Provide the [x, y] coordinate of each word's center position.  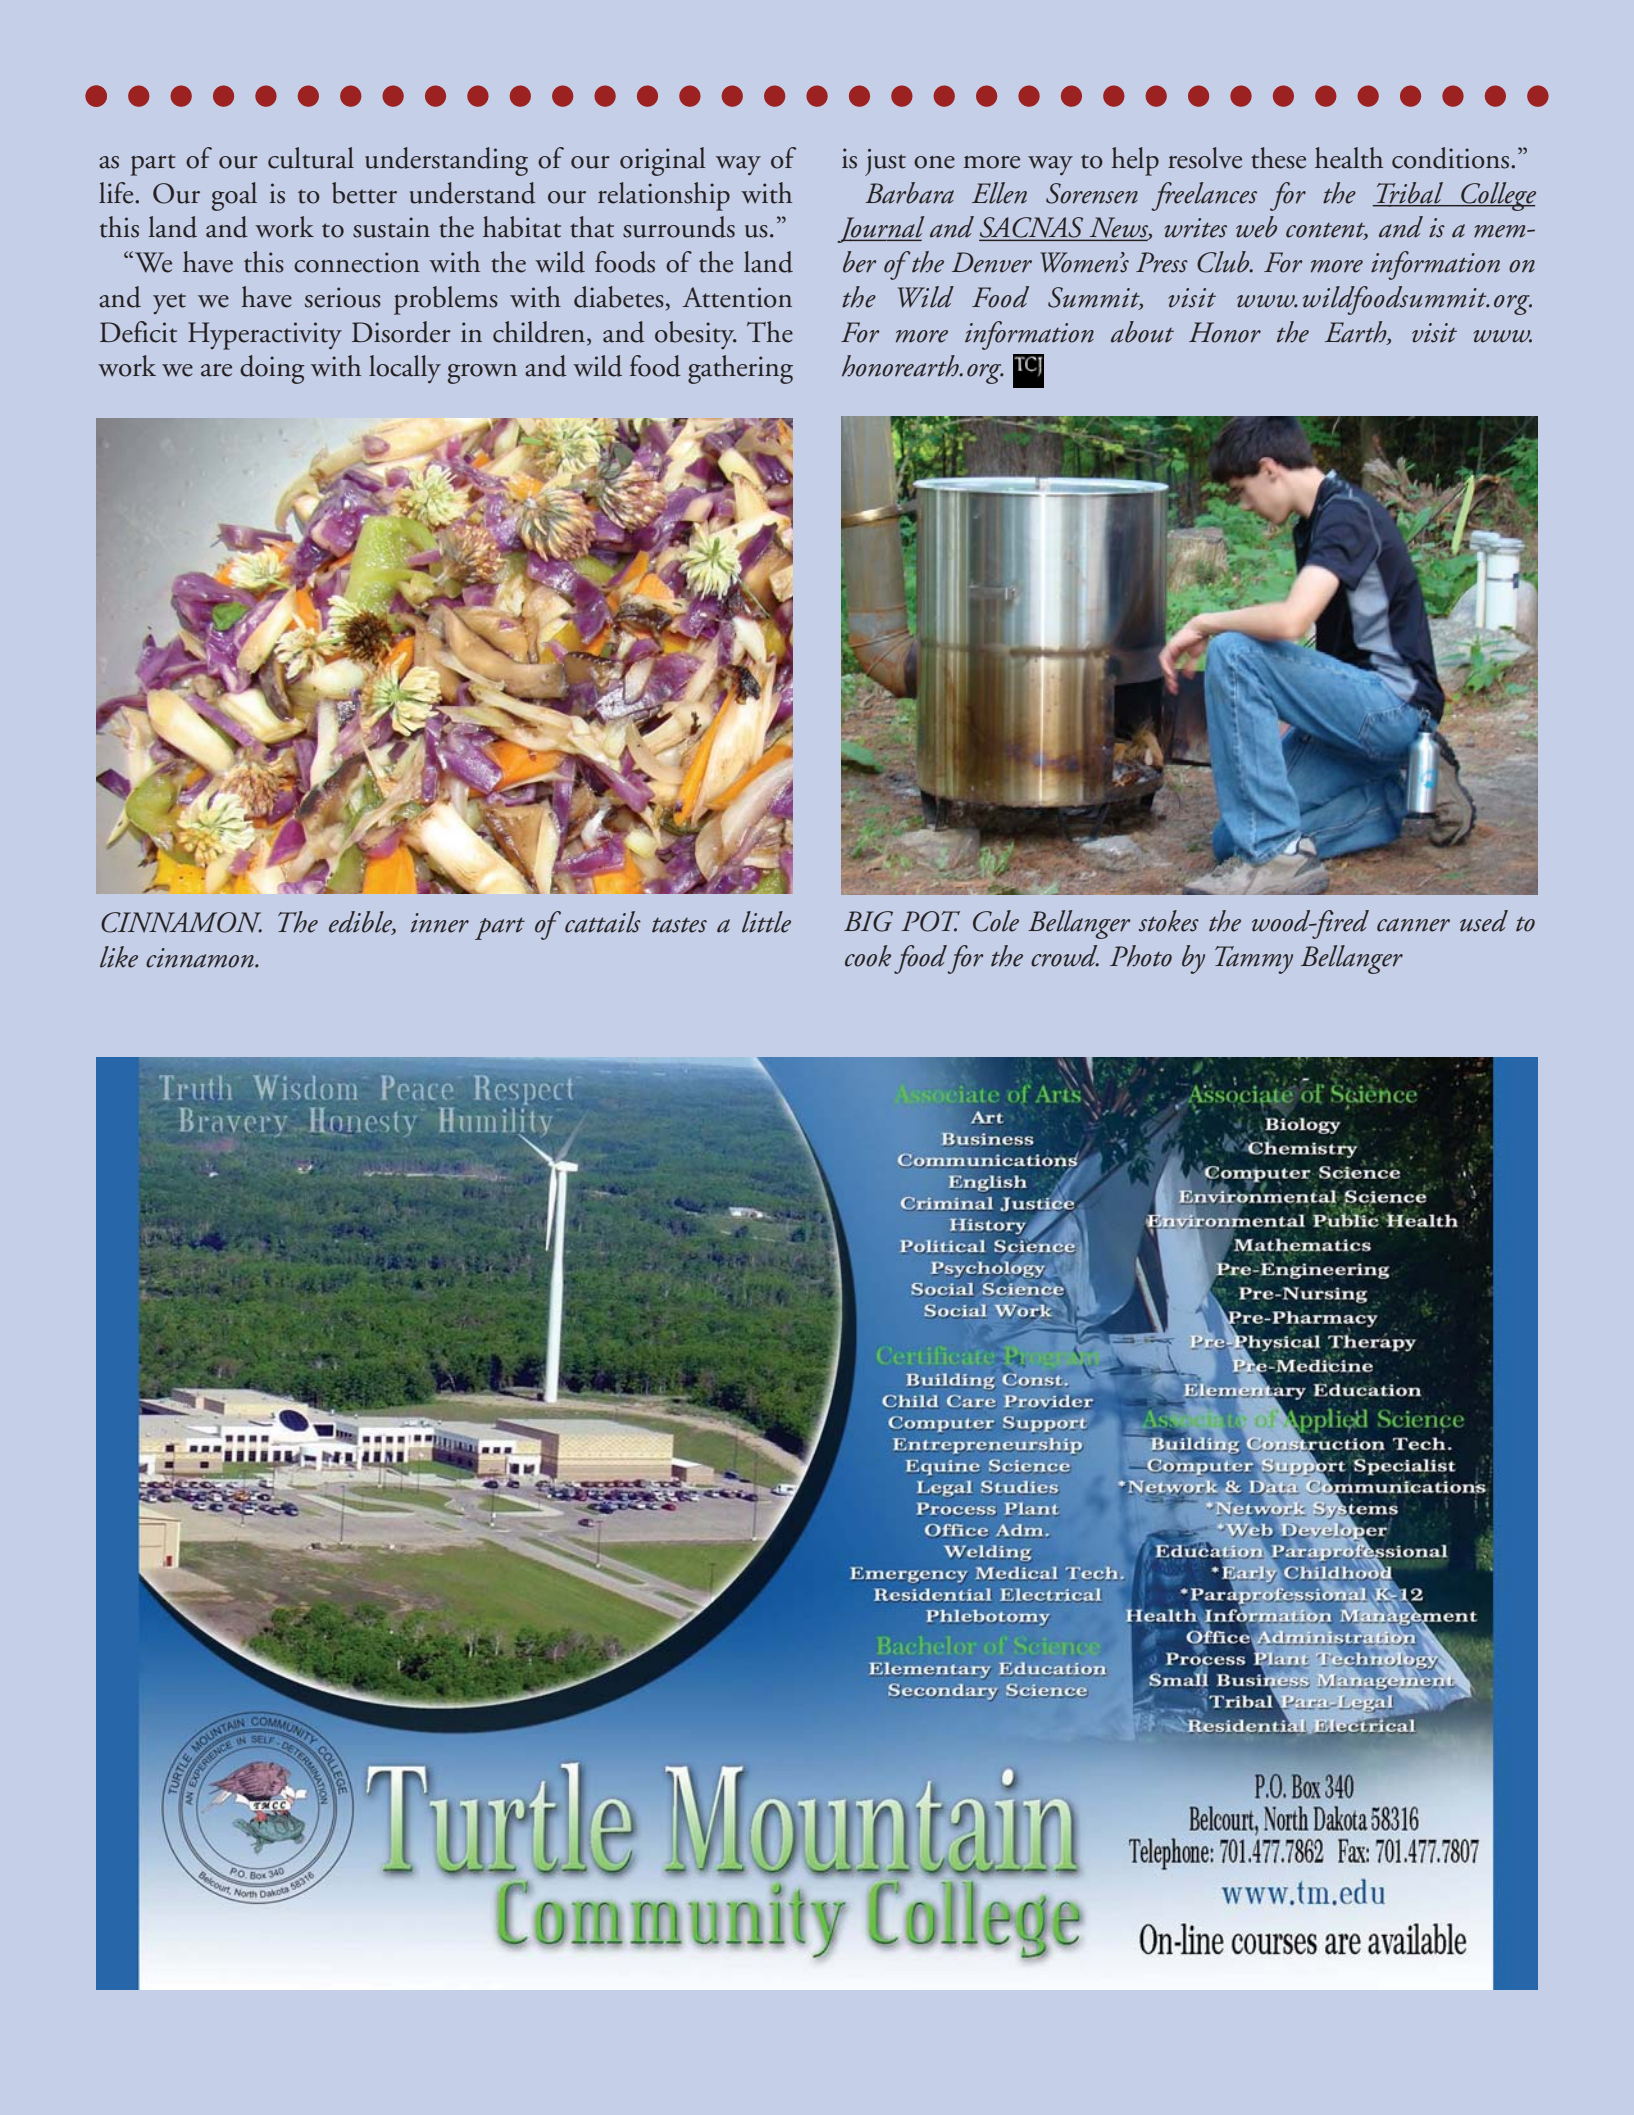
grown [482, 374]
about [1142, 332]
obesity [696, 335]
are [216, 370]
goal [234, 196]
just [885, 162]
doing [272, 369]
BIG [868, 921]
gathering [740, 369]
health [1349, 158]
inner [440, 923]
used [1484, 921]
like [119, 957]
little [766, 922]
